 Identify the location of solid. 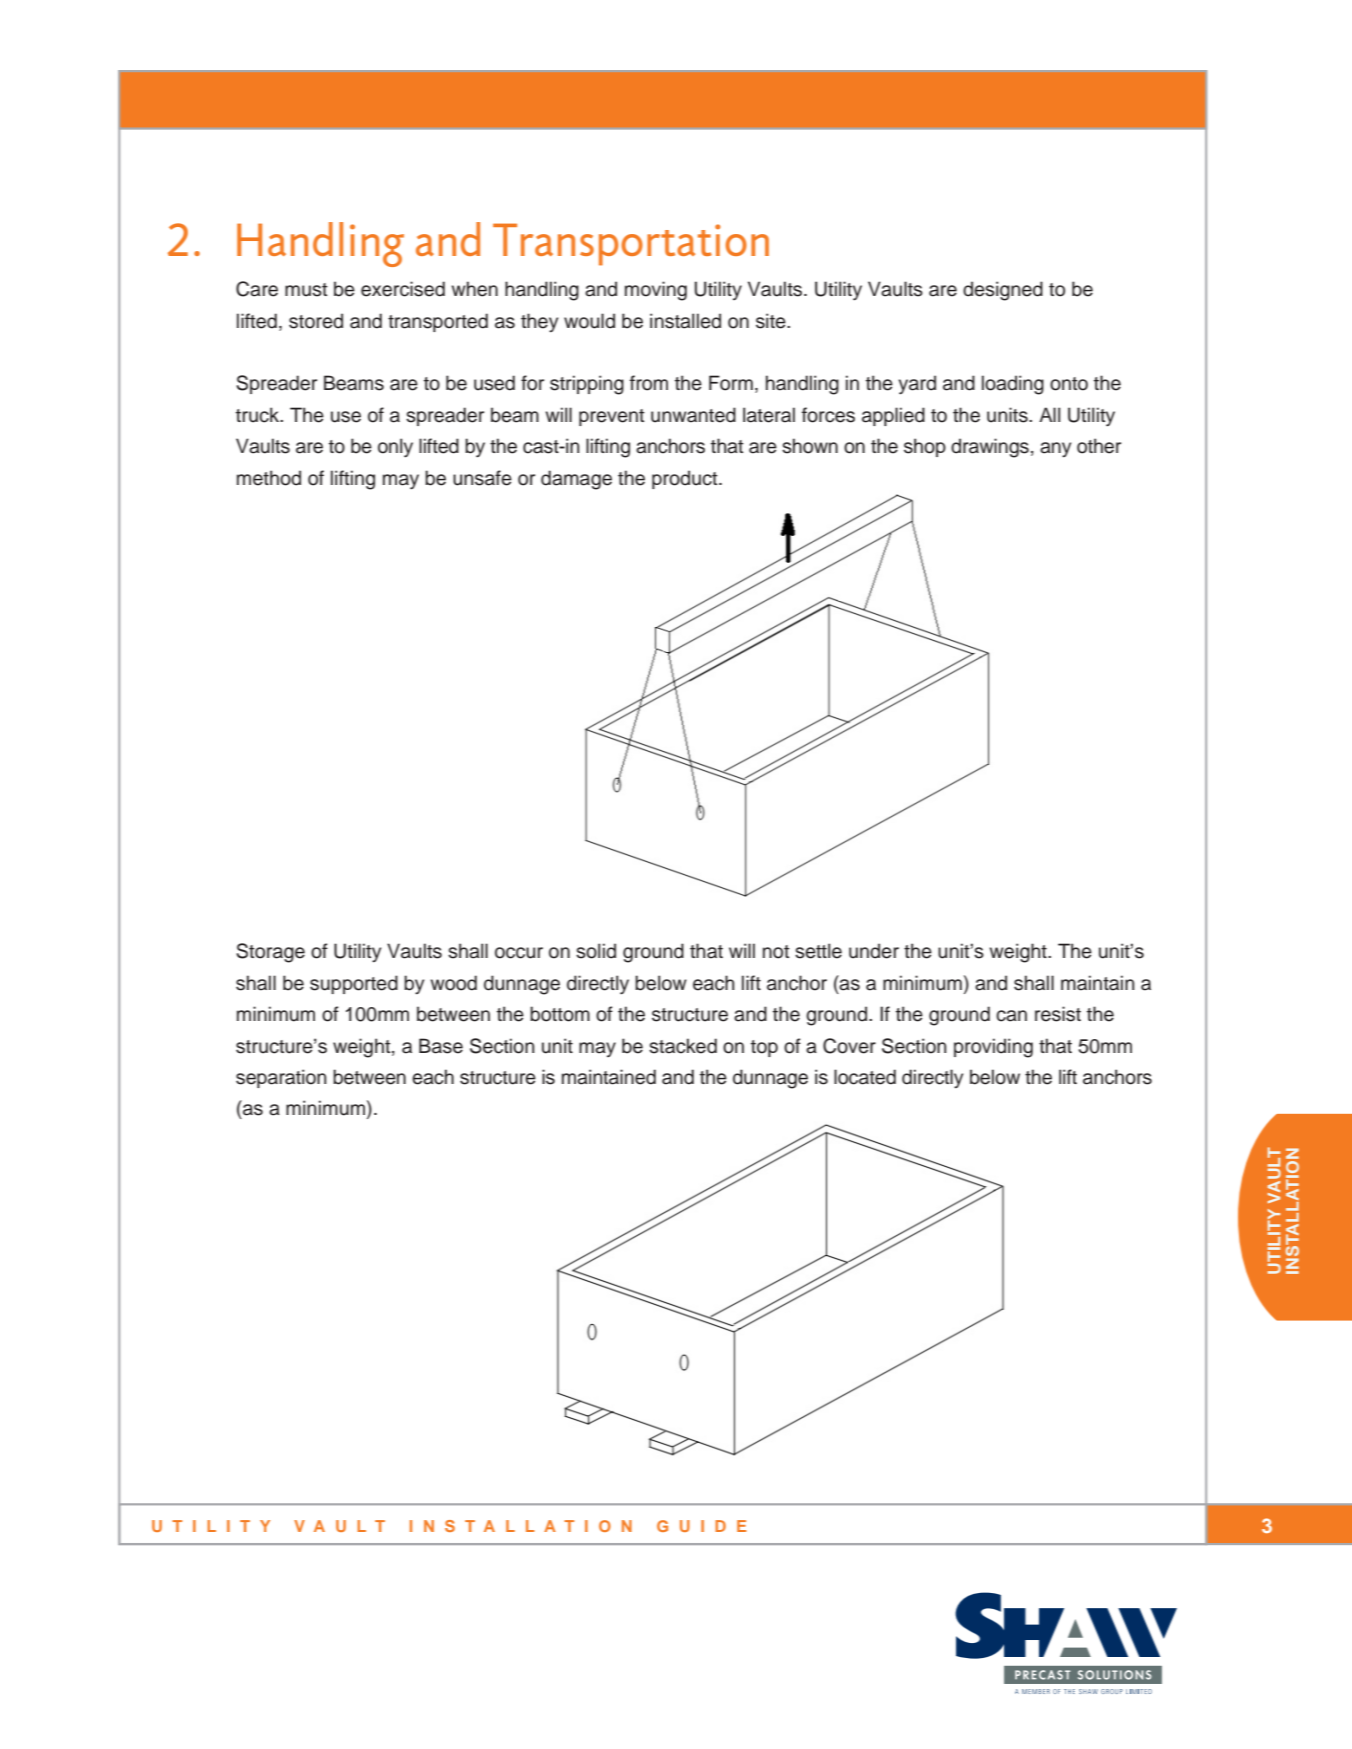
(596, 951).
